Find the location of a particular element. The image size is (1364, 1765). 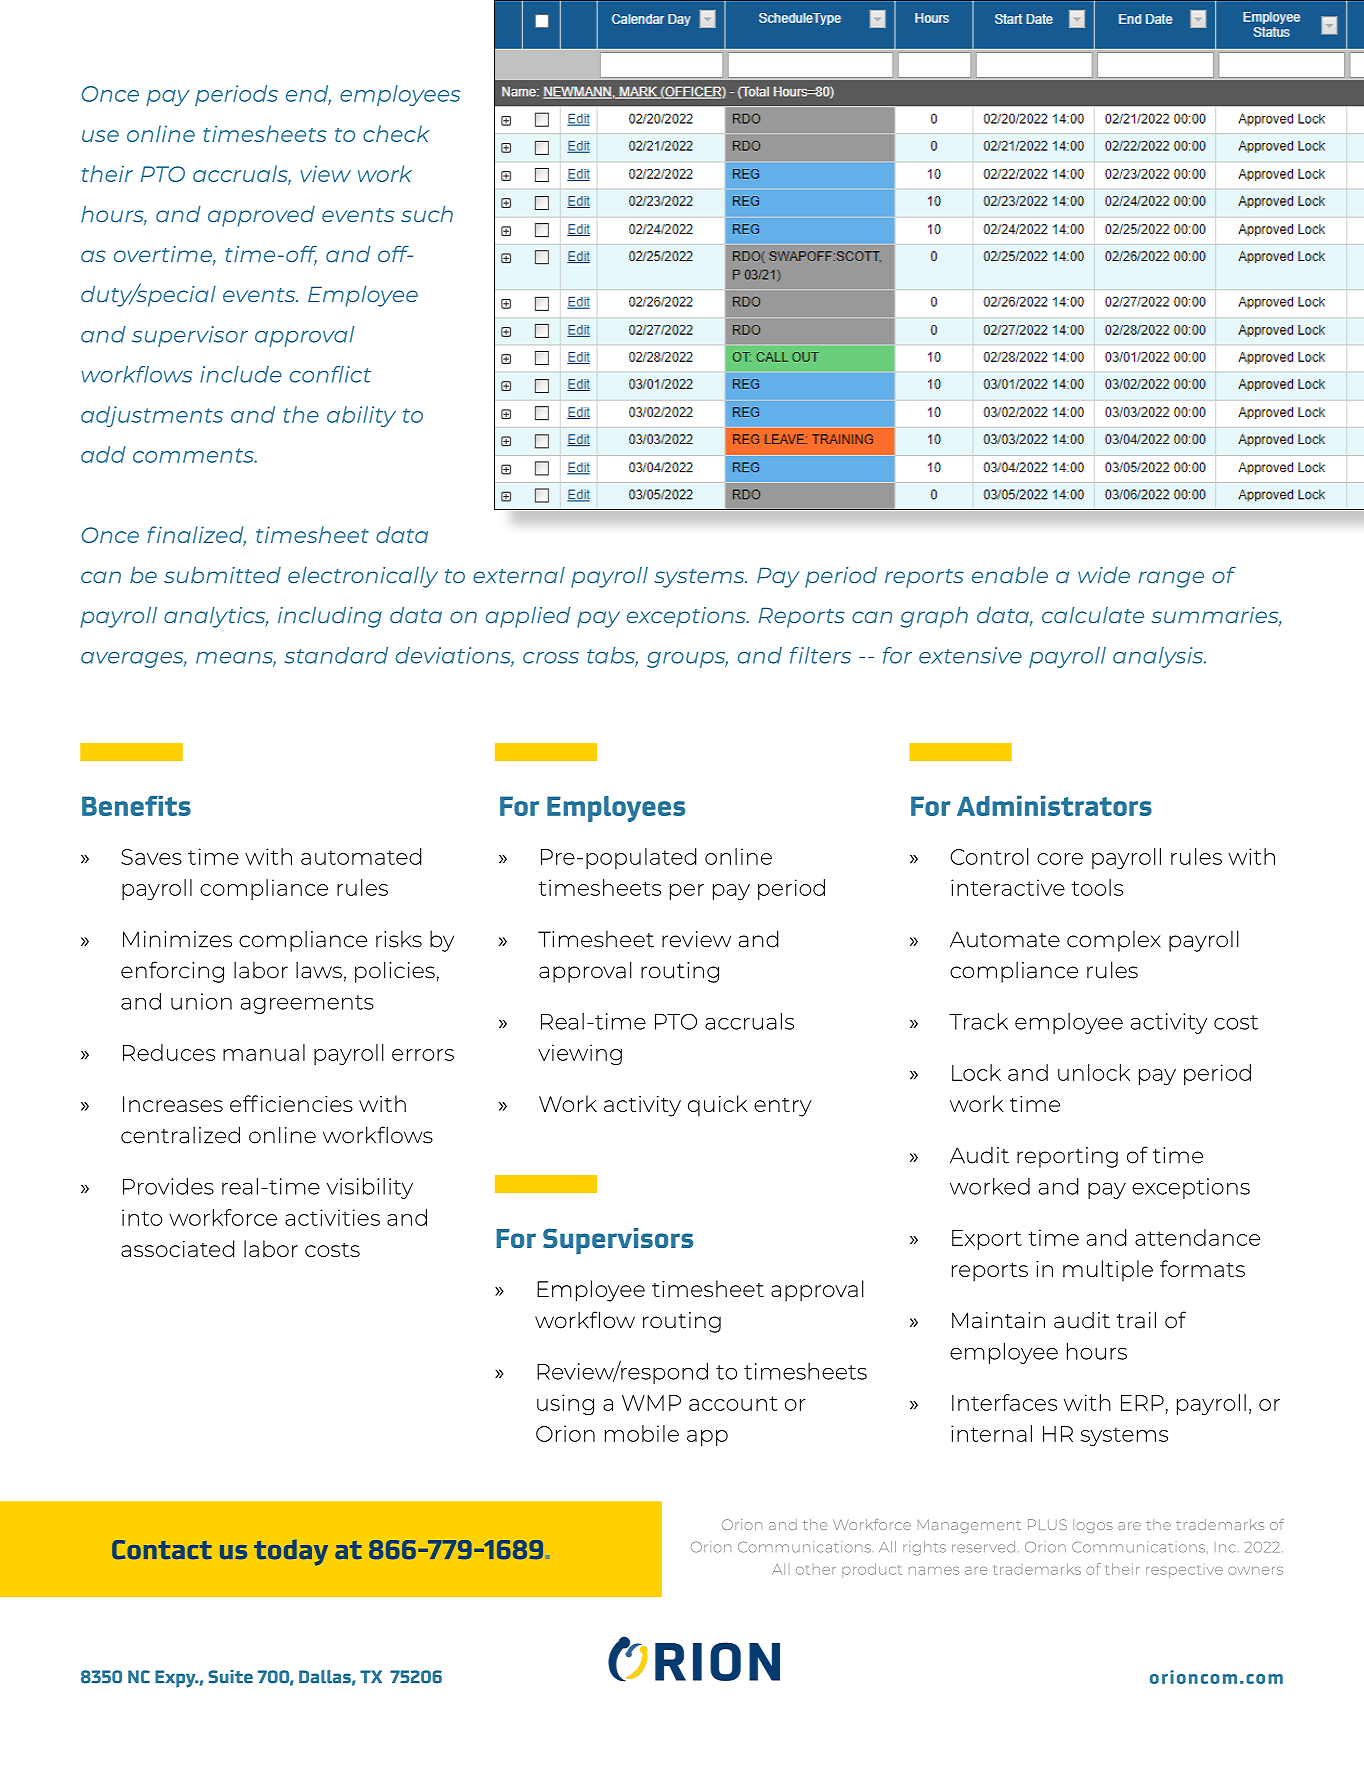

quick is located at coordinates (718, 1106).
